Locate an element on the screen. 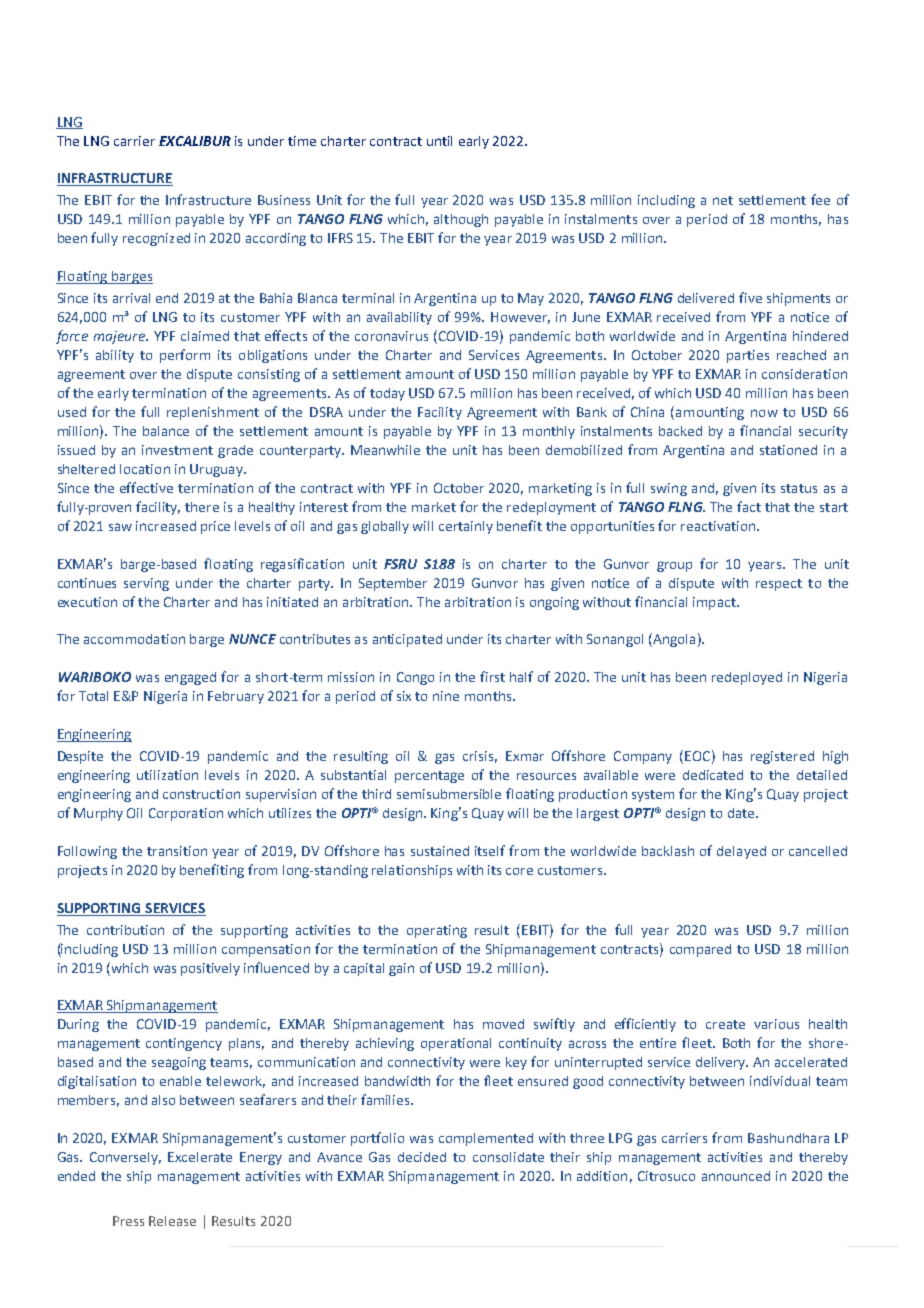 The image size is (924, 1308). Meanwhile is located at coordinates (385, 450).
